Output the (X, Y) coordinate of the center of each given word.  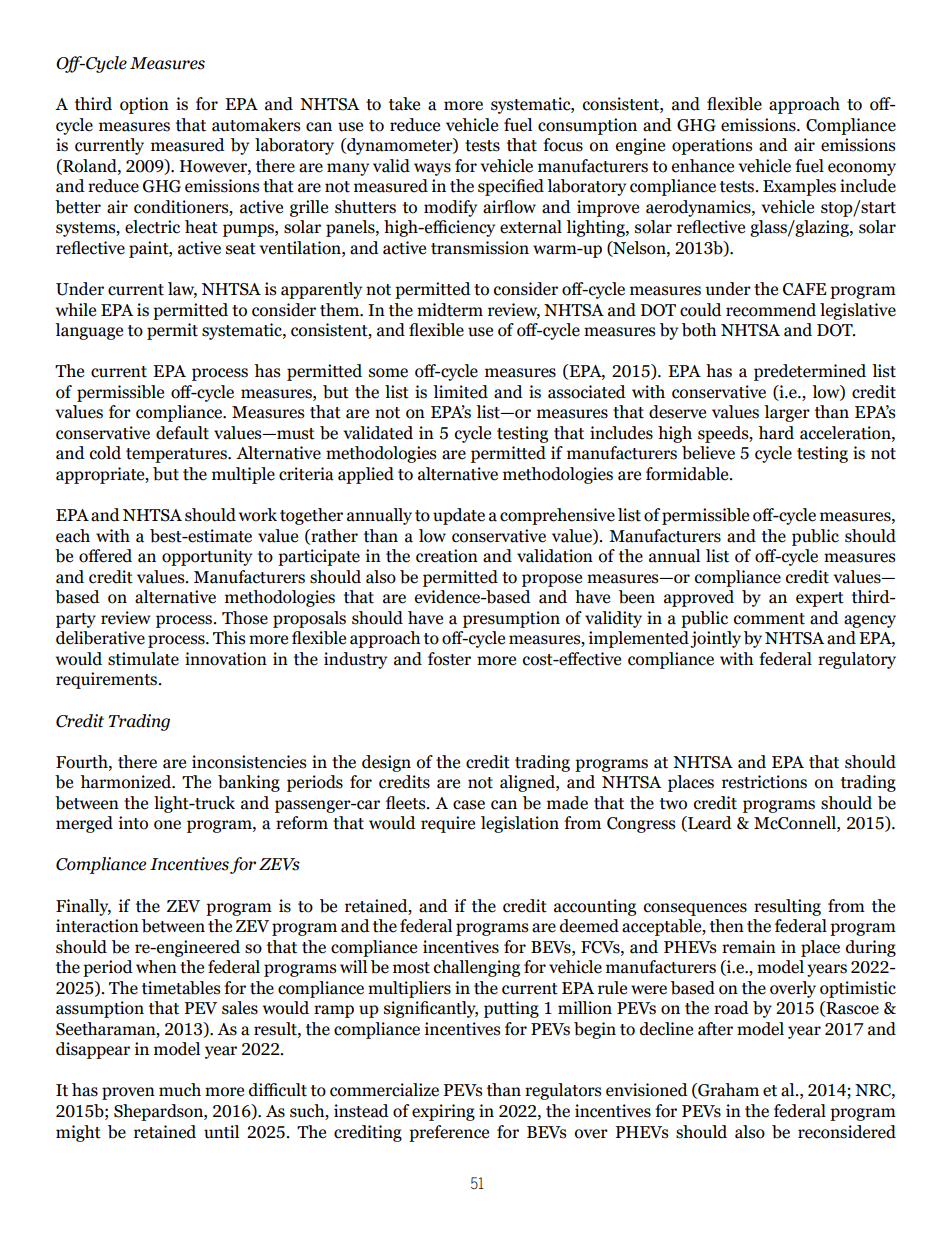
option (144, 105)
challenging (477, 968)
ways (432, 169)
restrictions (764, 782)
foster (449, 659)
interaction (97, 926)
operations (712, 146)
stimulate (143, 659)
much (180, 1090)
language (89, 331)
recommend (771, 310)
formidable (688, 474)
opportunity (207, 557)
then (727, 926)
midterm (450, 310)
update (459, 516)
